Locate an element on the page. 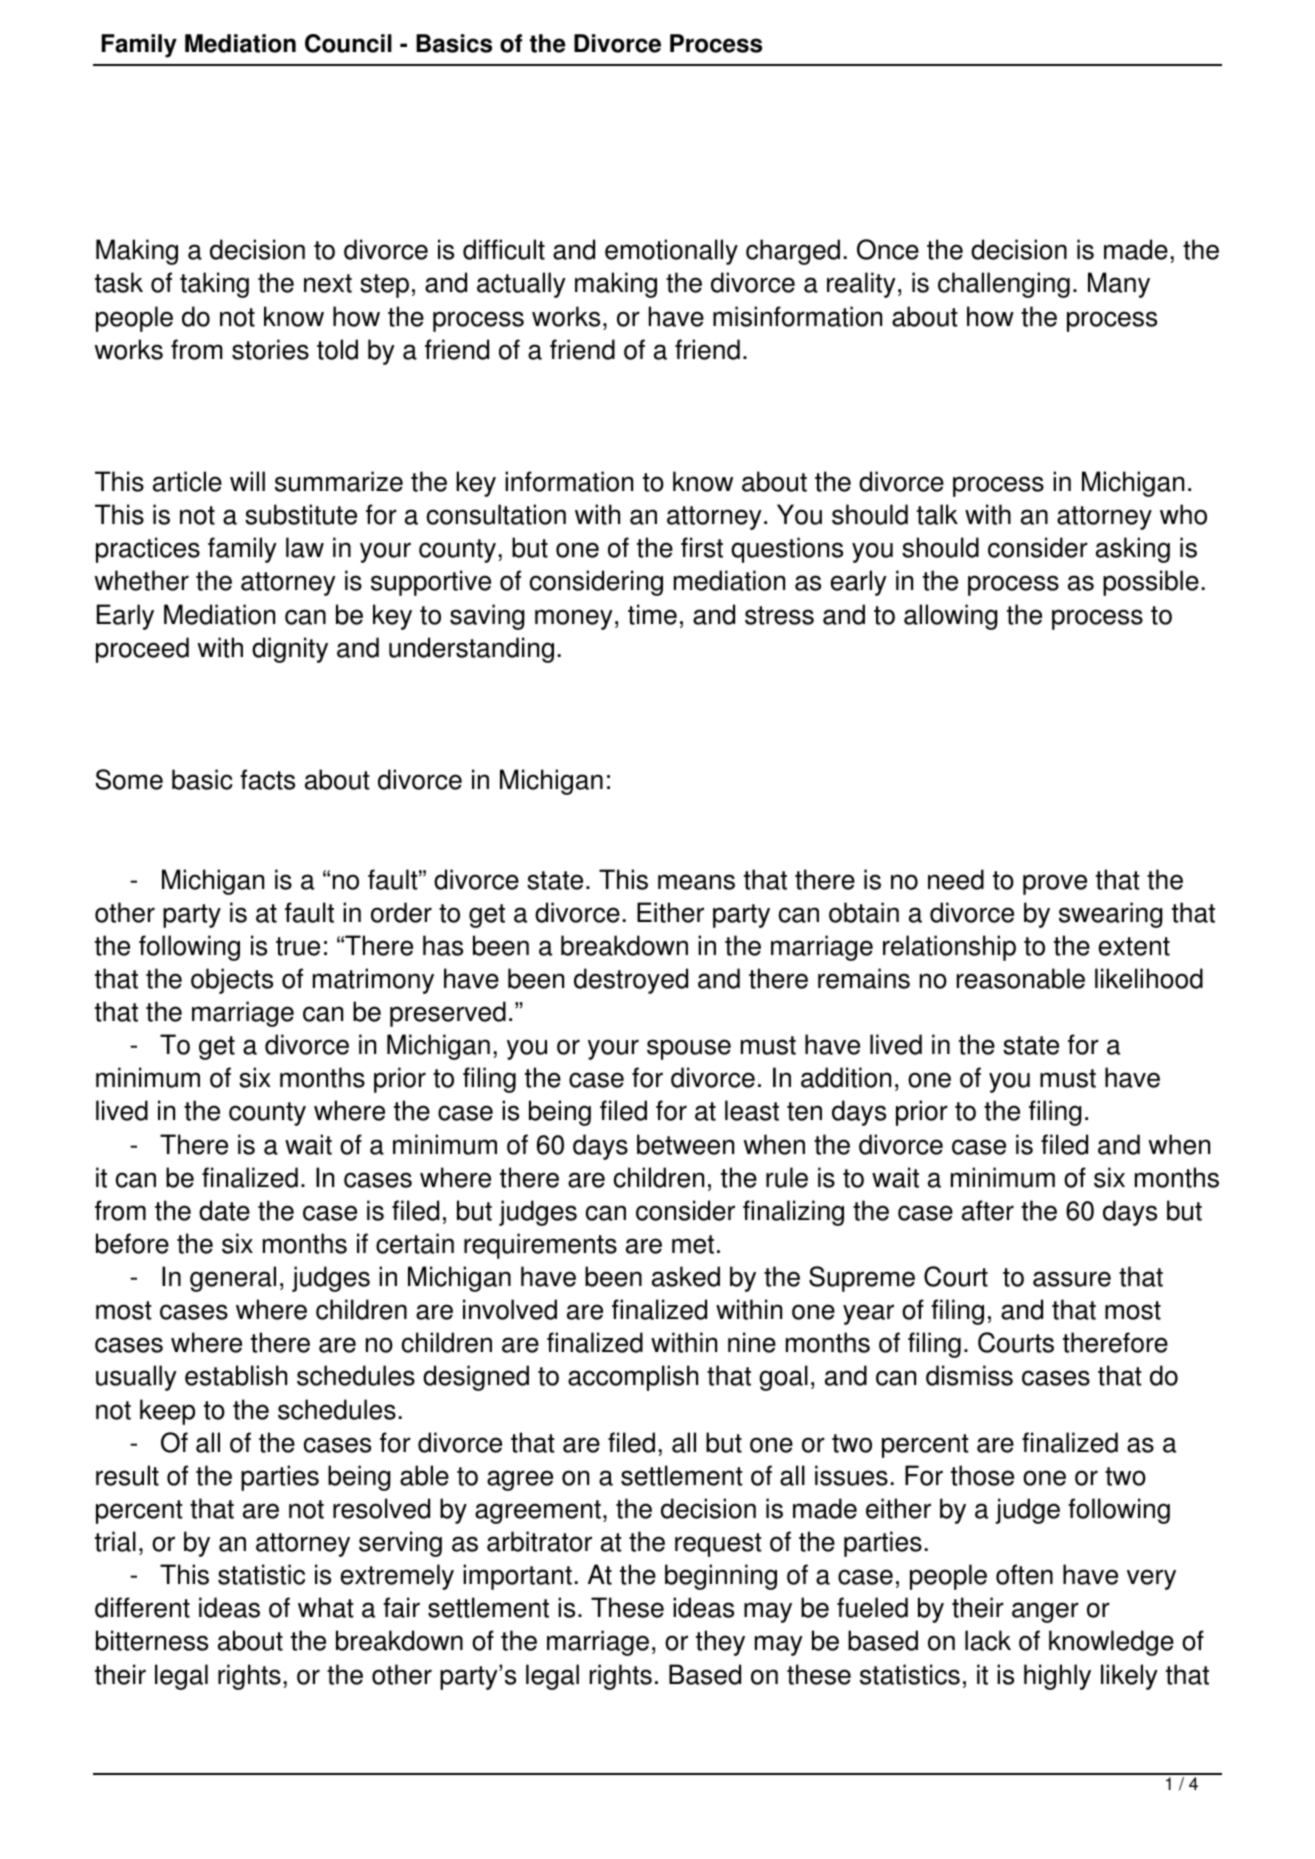  challenging is located at coordinates (1004, 285).
